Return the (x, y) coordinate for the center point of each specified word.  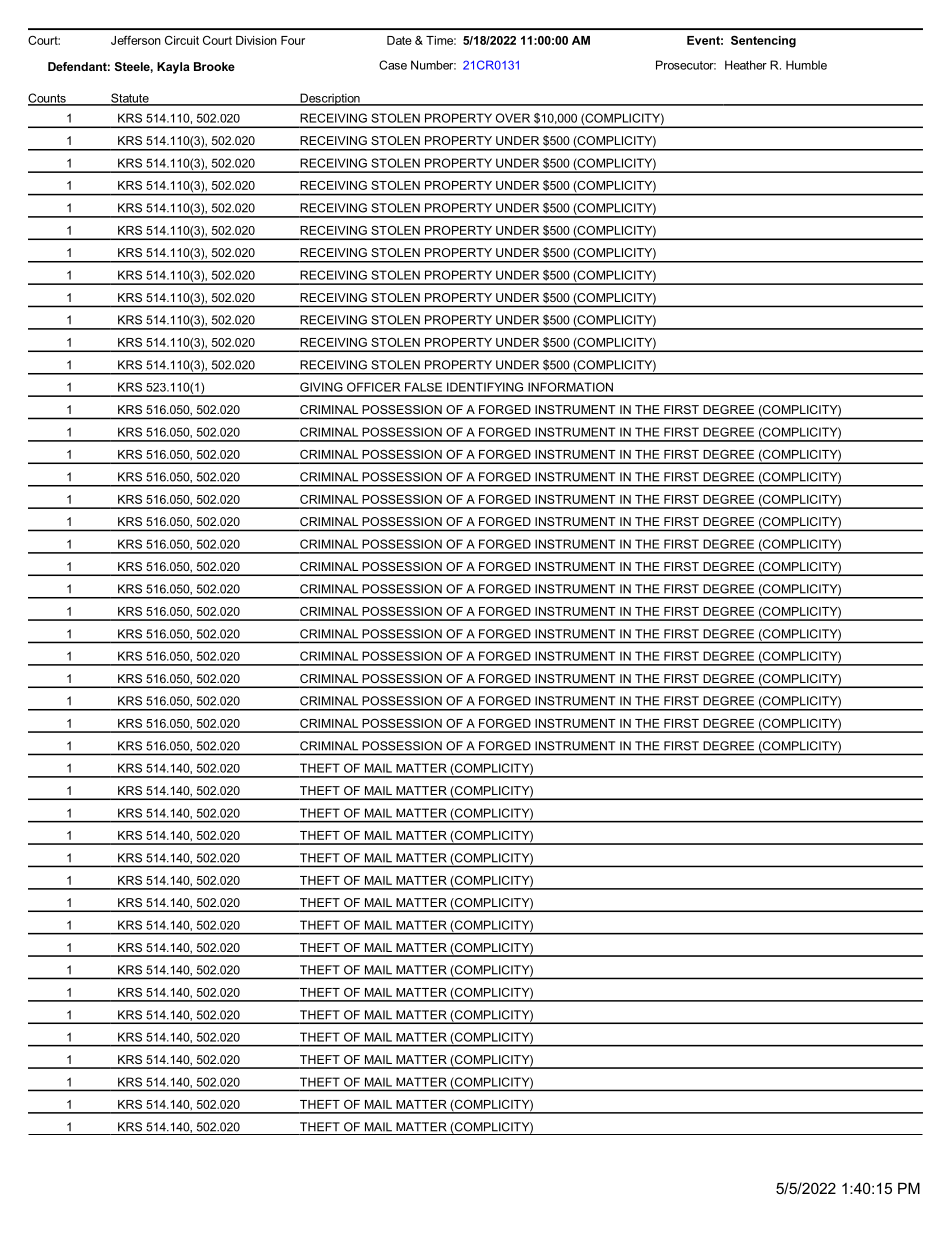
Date (399, 40)
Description (330, 99)
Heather (746, 65)
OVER (513, 118)
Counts (48, 99)
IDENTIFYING (485, 387)
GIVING (321, 387)
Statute (130, 99)
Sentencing (763, 42)
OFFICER (373, 387)
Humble (806, 65)
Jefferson (136, 40)
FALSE (423, 387)
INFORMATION (570, 387)
